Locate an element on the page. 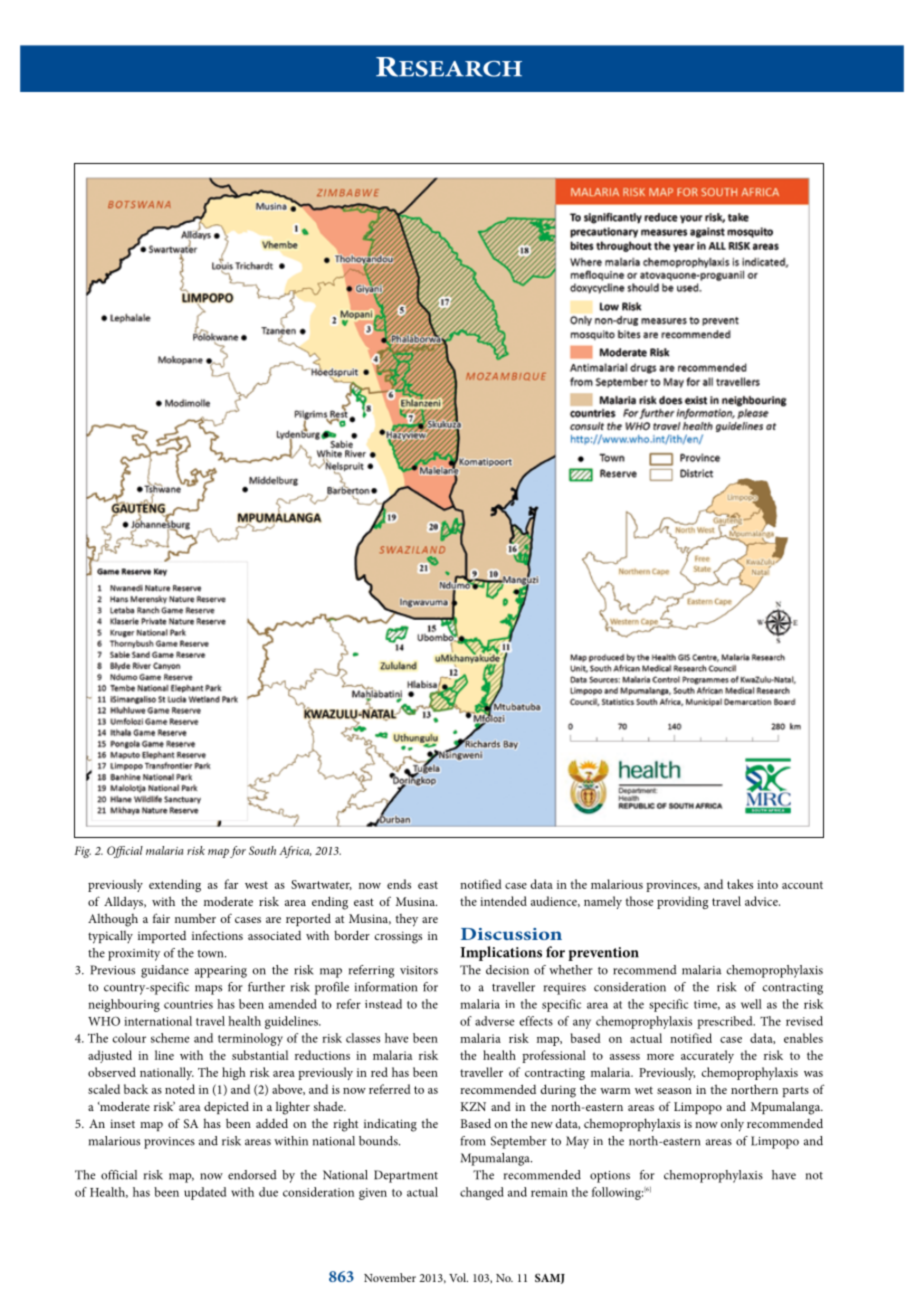  prevention is located at coordinates (603, 954).
